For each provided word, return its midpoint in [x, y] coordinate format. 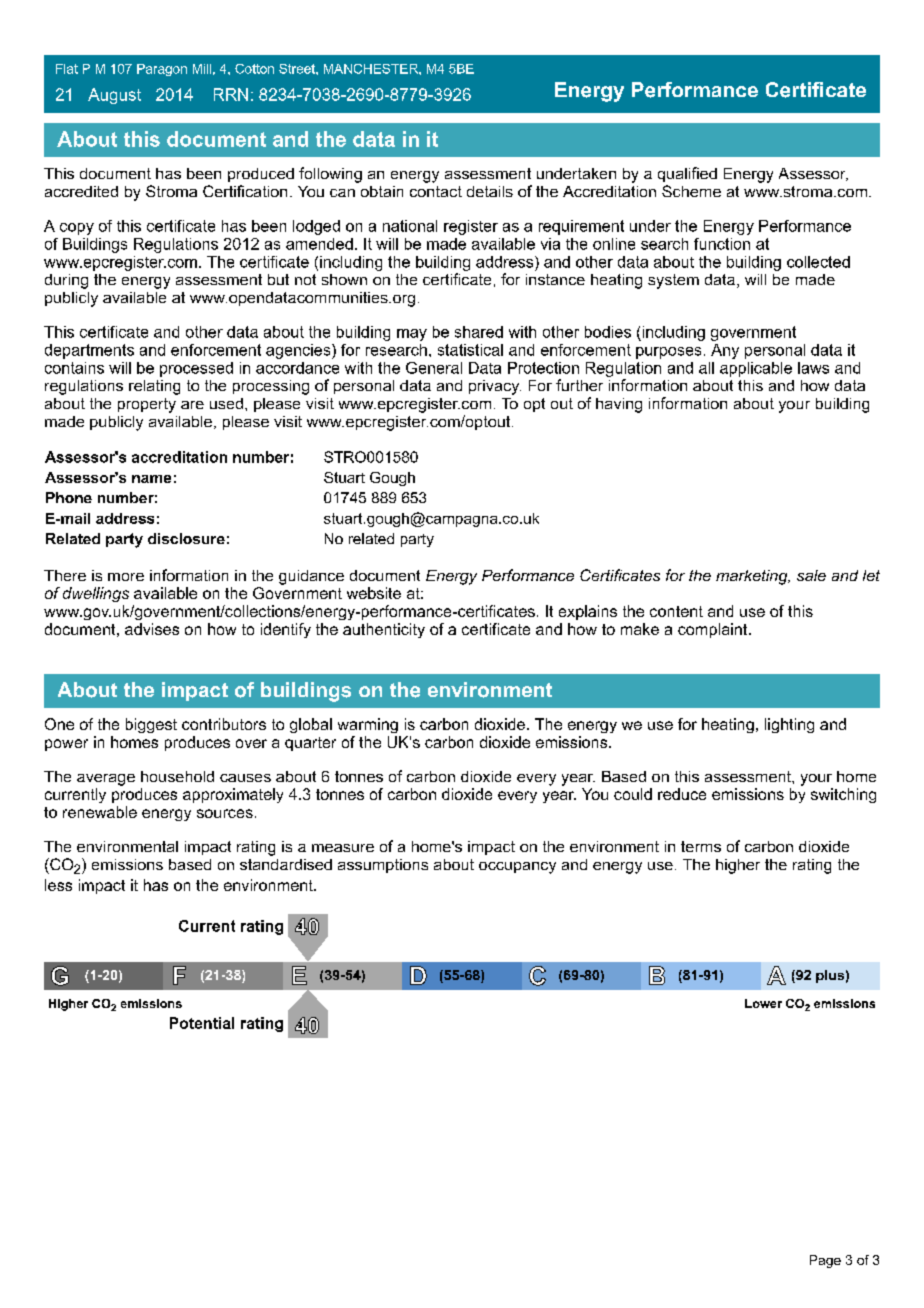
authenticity [384, 630]
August [114, 96]
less [58, 885]
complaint [714, 630]
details [490, 191]
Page [825, 1261]
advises [152, 629]
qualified [687, 174]
